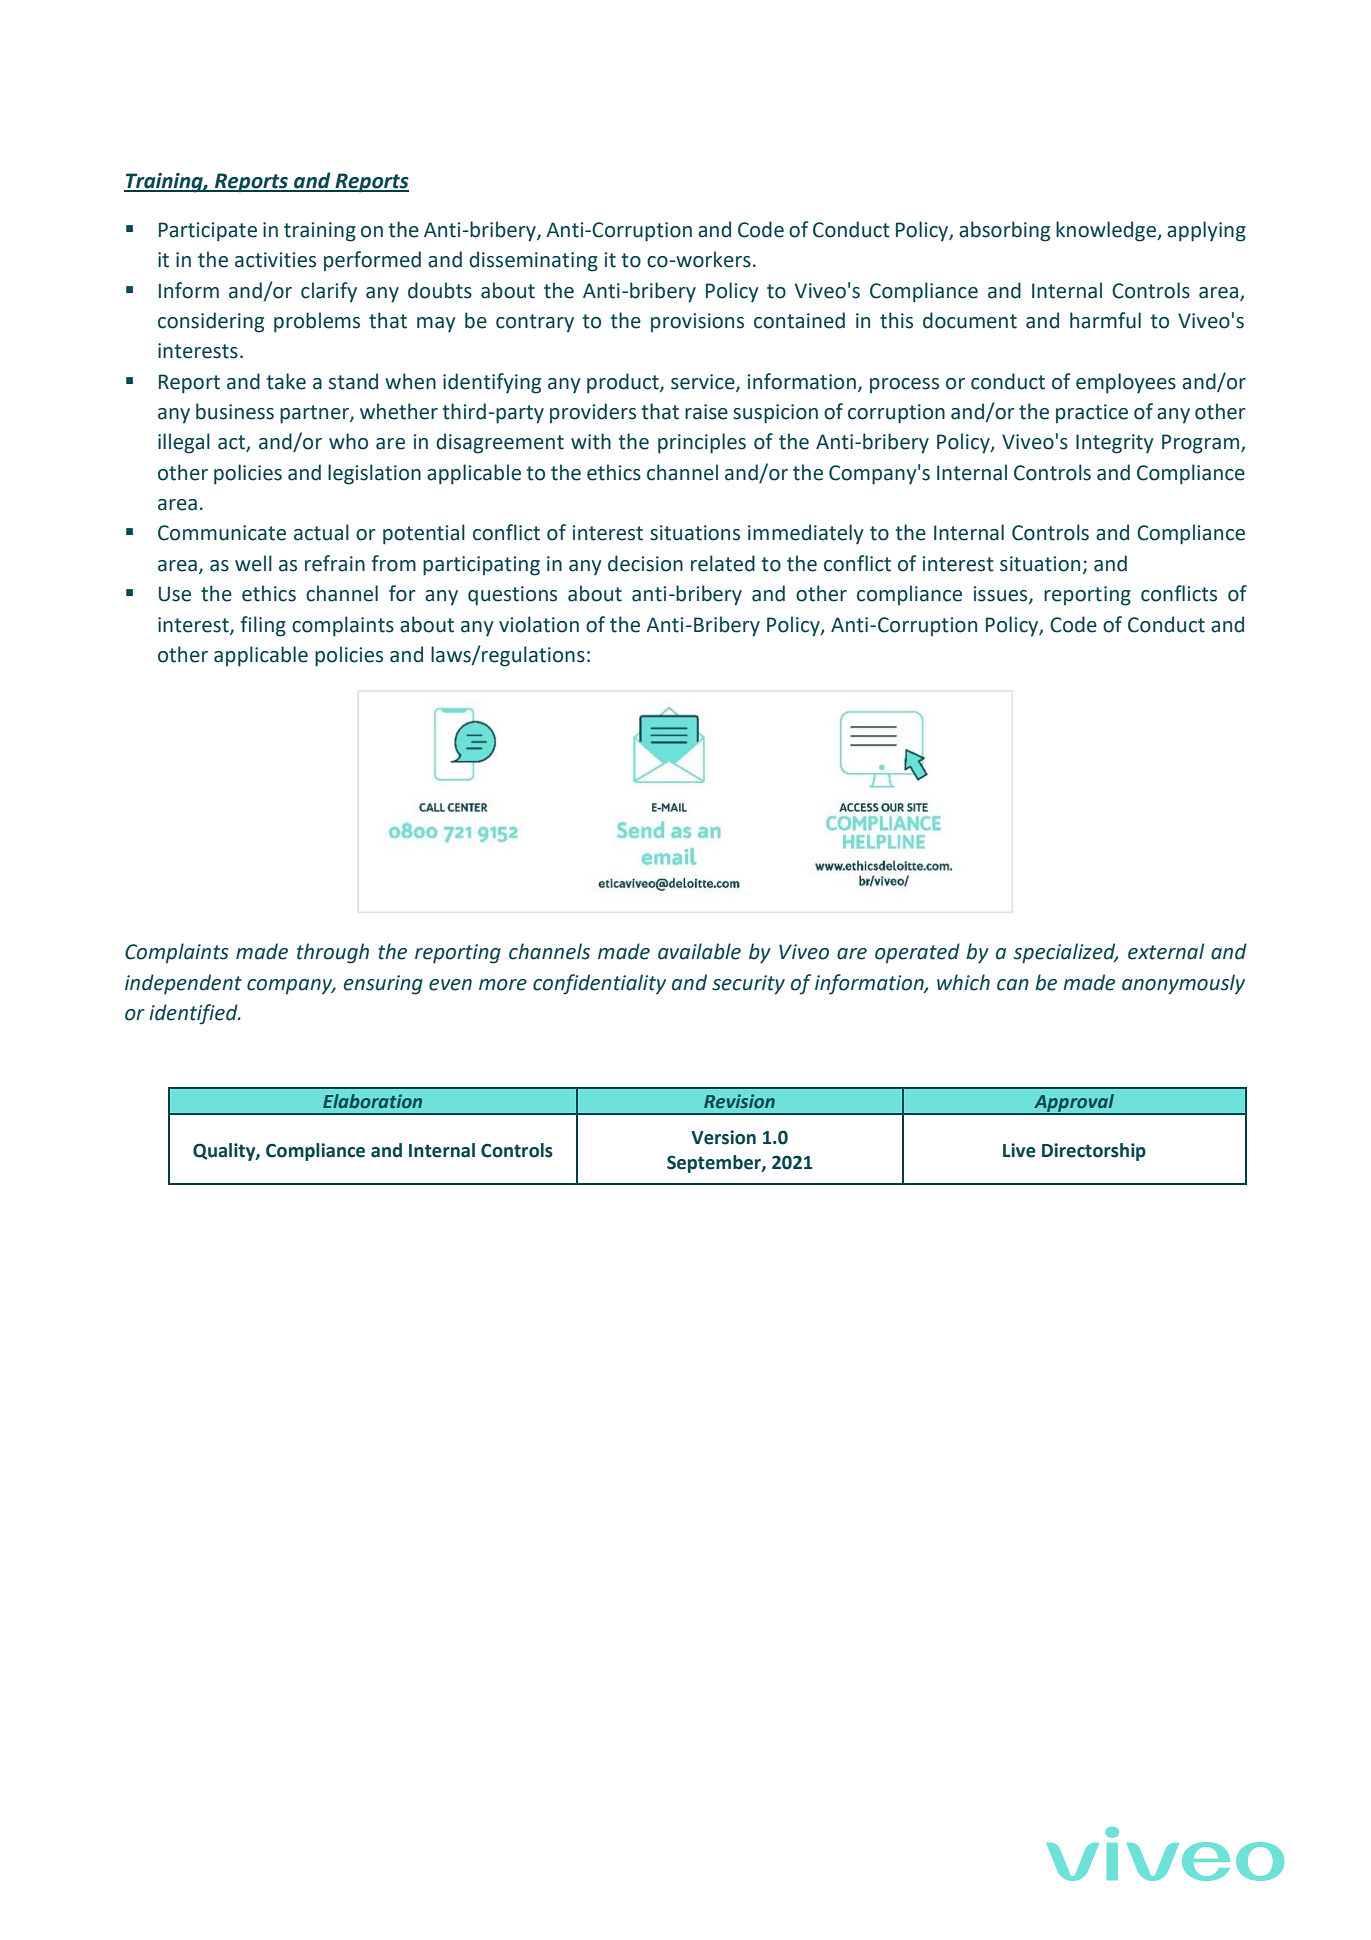  What do you see at coordinates (321, 532) in the screenshot?
I see `actual` at bounding box center [321, 532].
